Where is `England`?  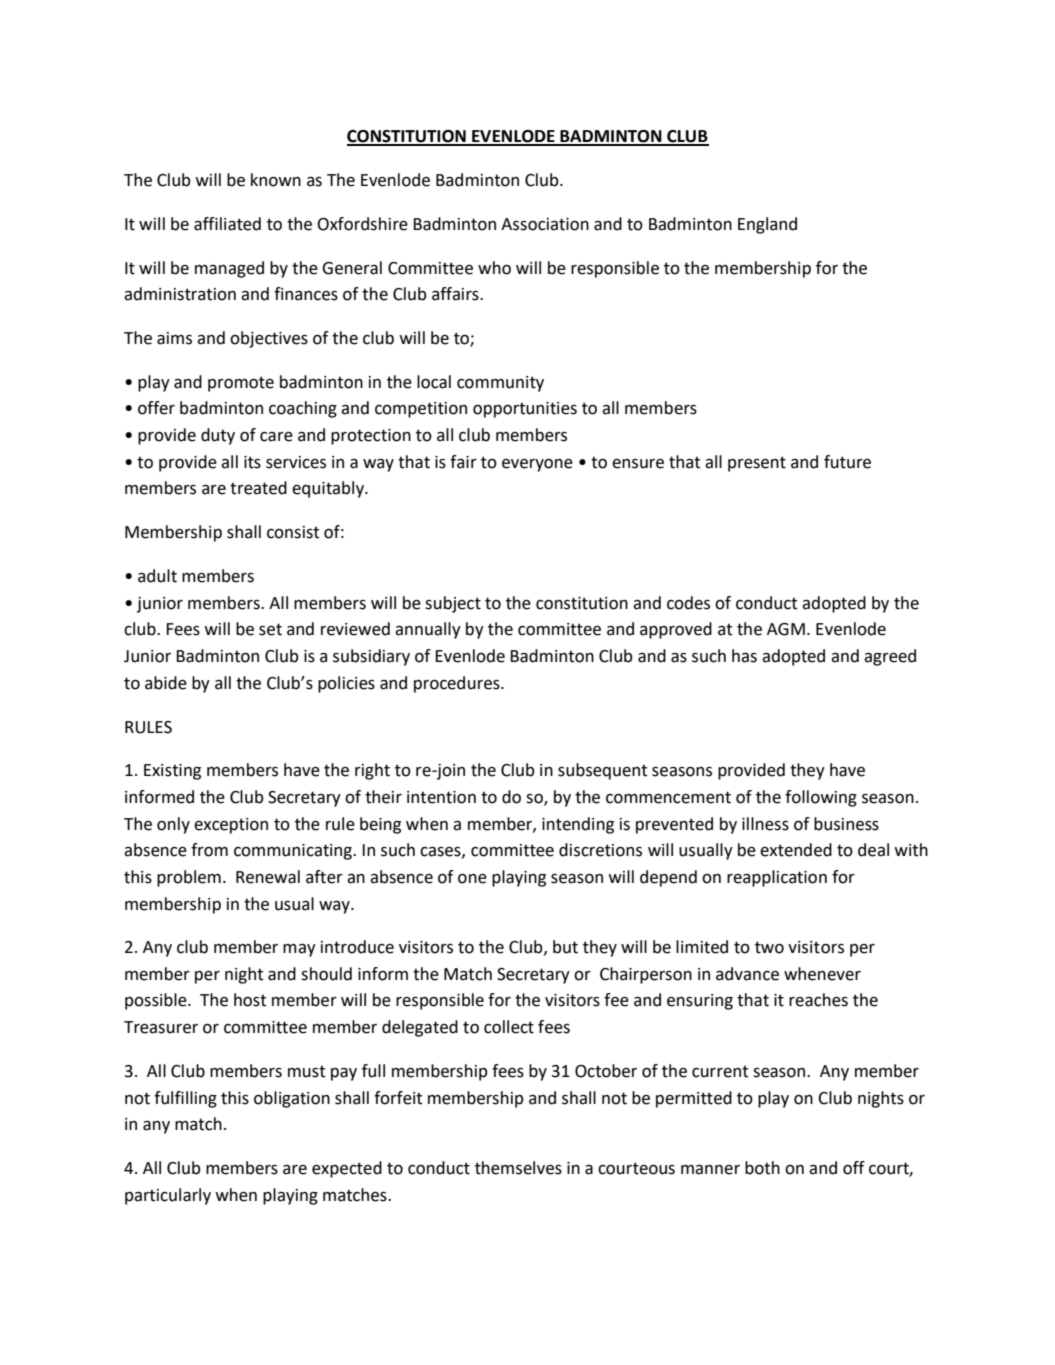 England is located at coordinates (767, 225).
